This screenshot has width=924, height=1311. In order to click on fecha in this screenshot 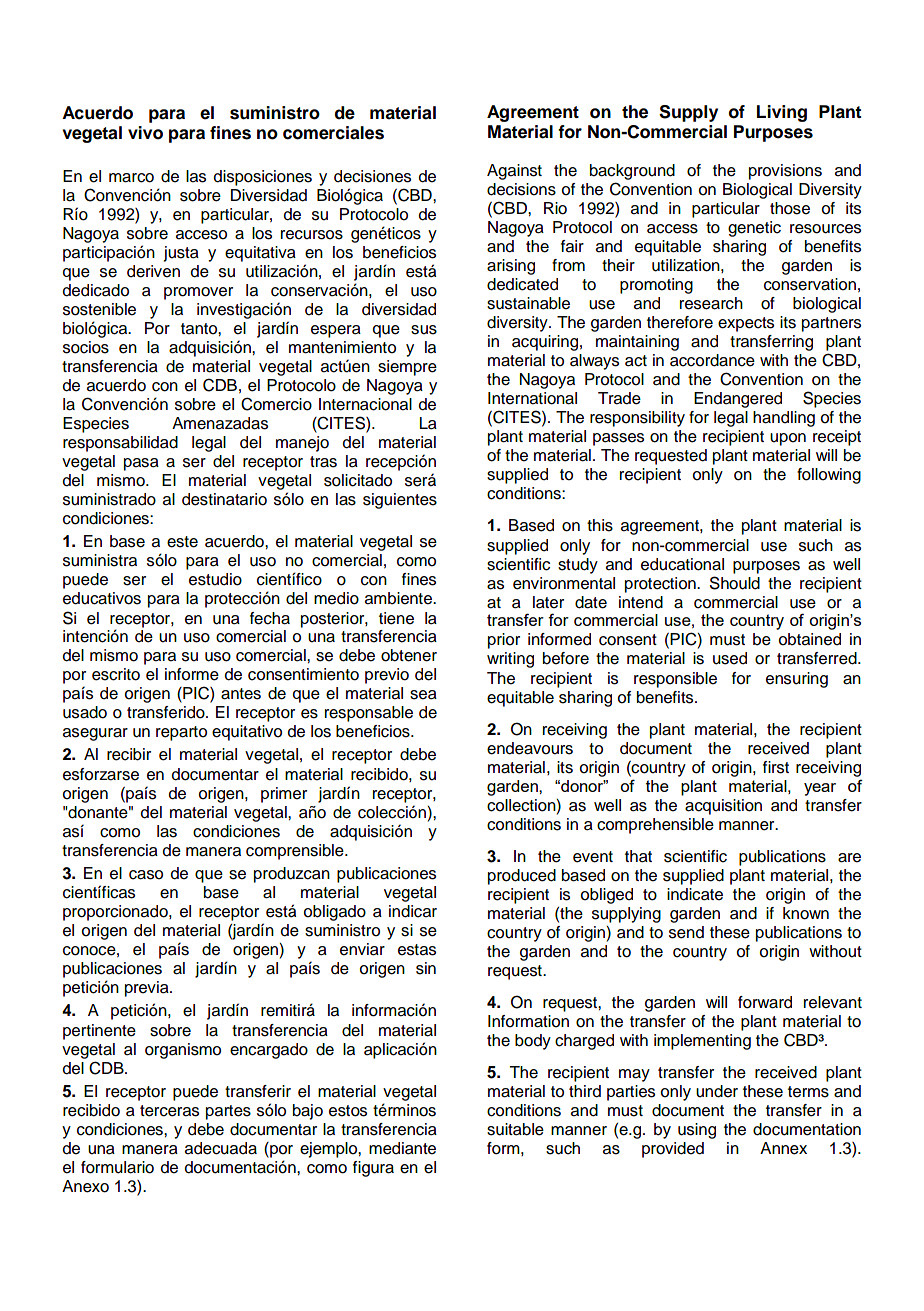, I will do `click(270, 618)`.
